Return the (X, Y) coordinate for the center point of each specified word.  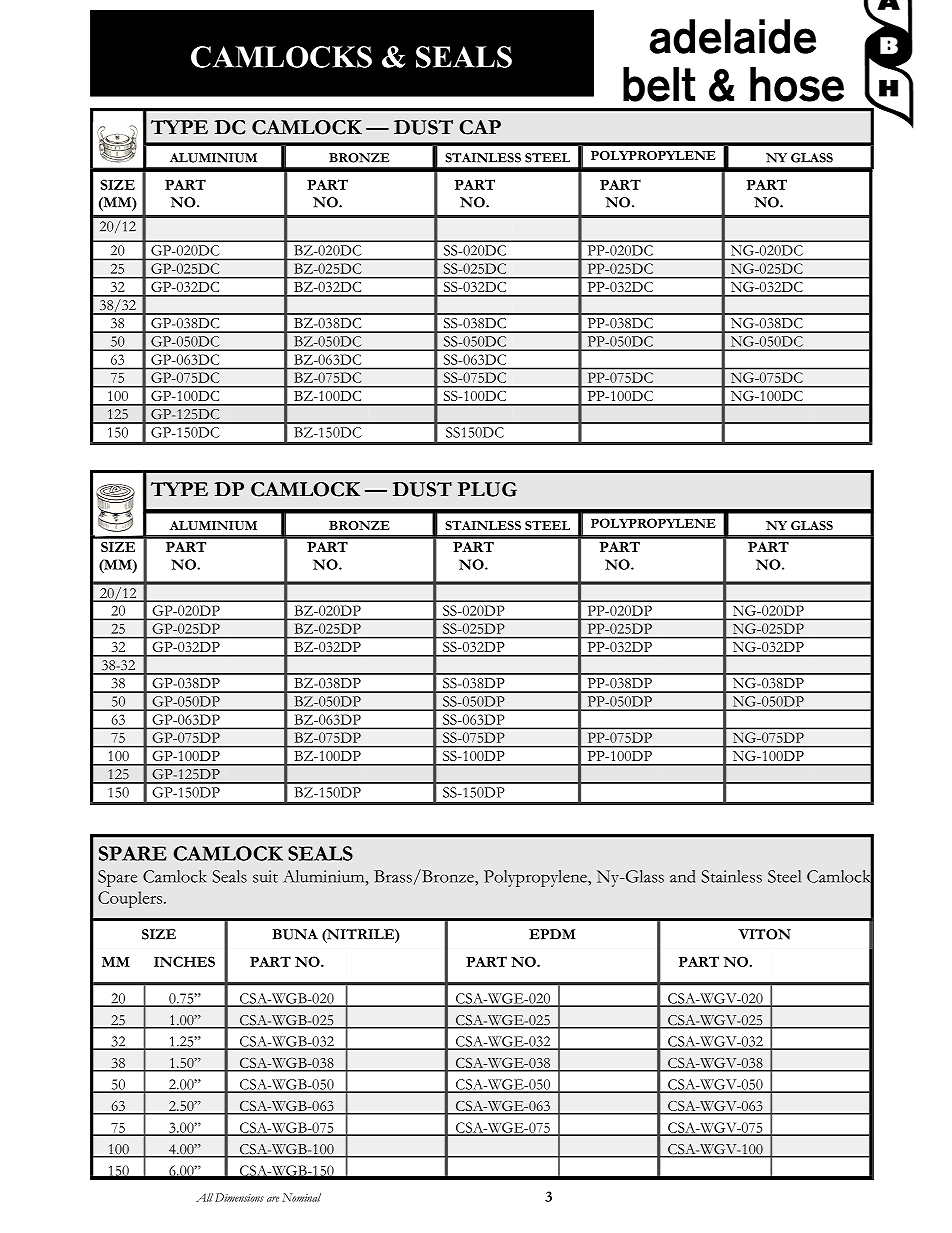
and (682, 876)
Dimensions (239, 1197)
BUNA (295, 934)
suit (265, 876)
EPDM (552, 934)
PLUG (487, 489)
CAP (480, 127)
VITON (764, 934)
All (204, 1197)
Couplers (131, 899)
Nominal (301, 1197)
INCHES (184, 961)
